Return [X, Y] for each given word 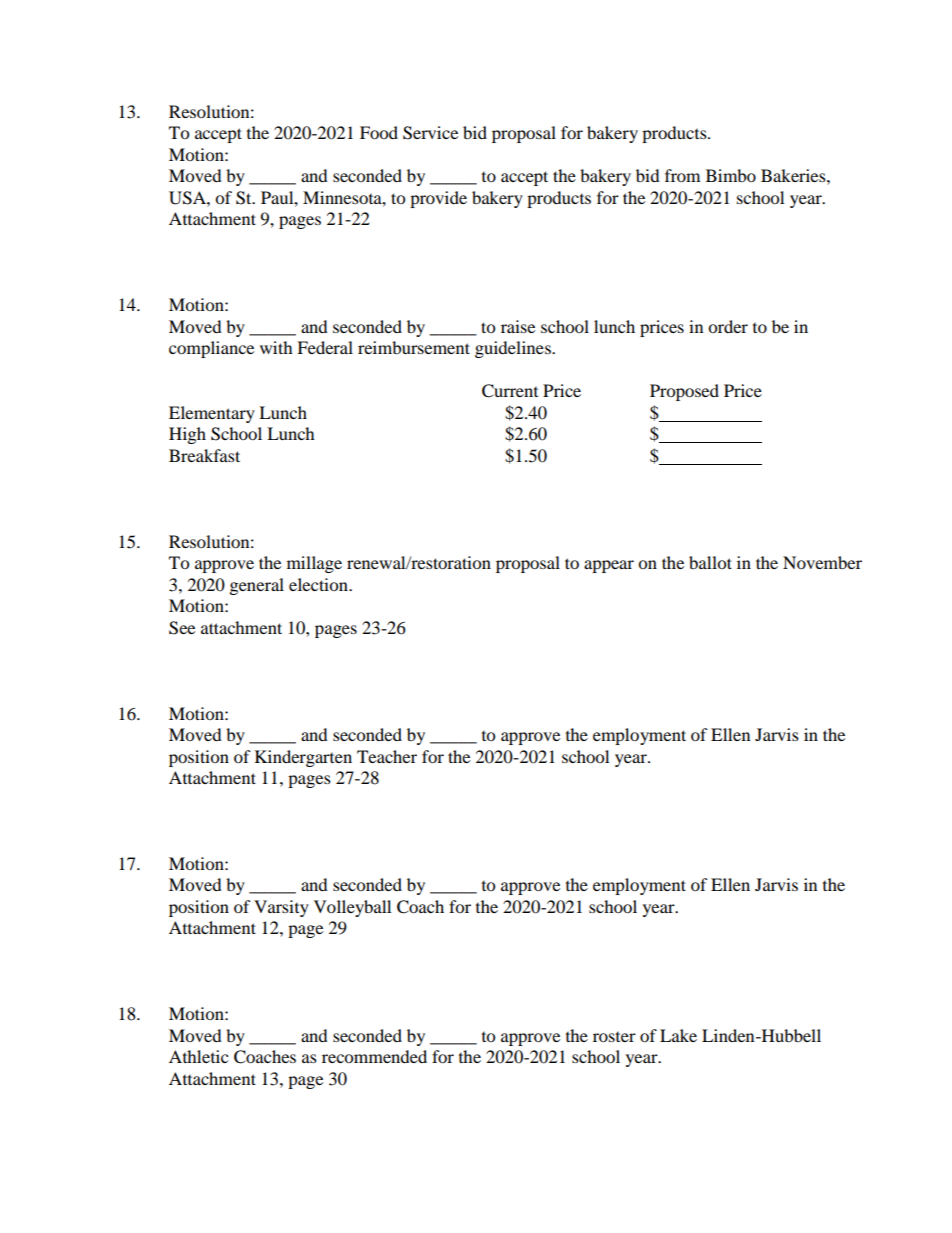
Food [379, 132]
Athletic [198, 1056]
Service [430, 133]
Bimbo [731, 175]
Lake [678, 1035]
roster [614, 1037]
